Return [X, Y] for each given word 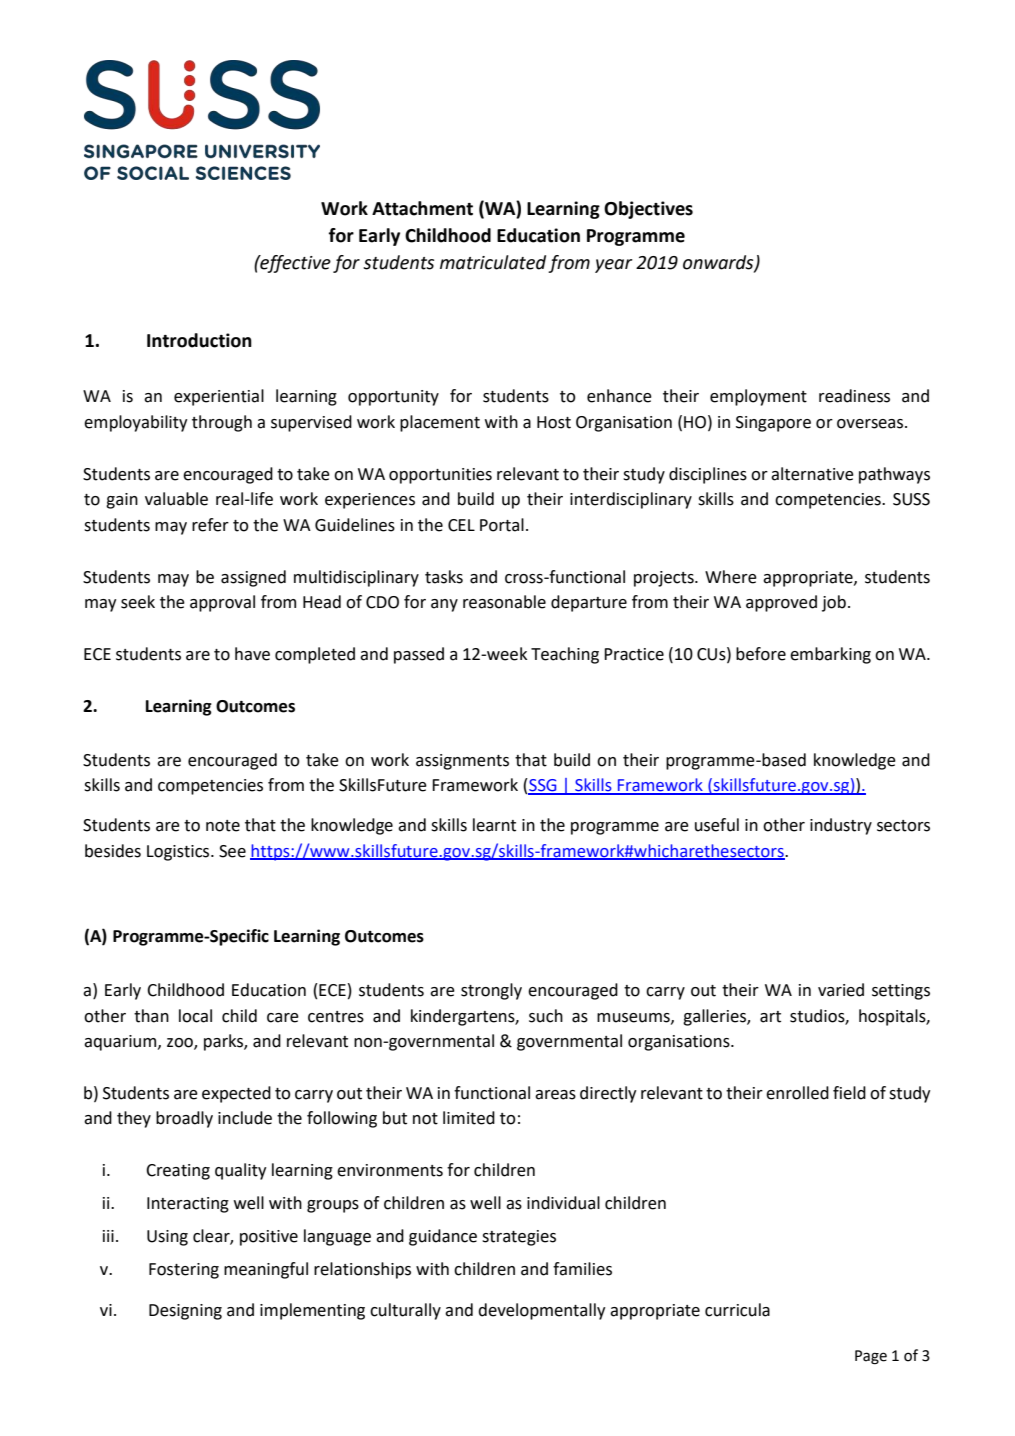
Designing [185, 1312]
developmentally [542, 1311]
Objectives [648, 210]
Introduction [199, 340]
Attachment [422, 208]
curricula [737, 1310]
